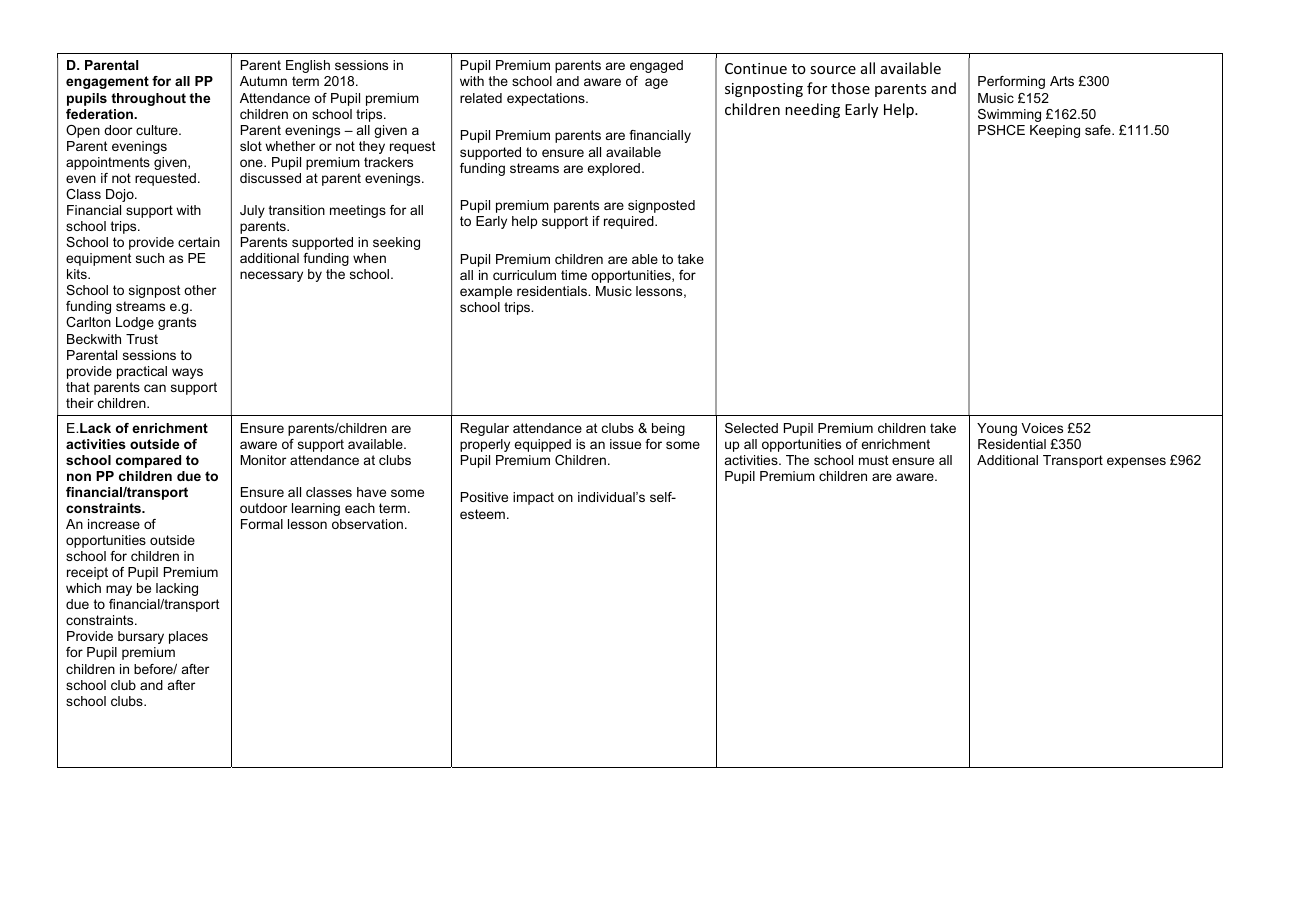 Image resolution: width=1308 pixels, height=924 pixels. Describe the element at coordinates (263, 81) in the screenshot. I see `Autumn` at that location.
